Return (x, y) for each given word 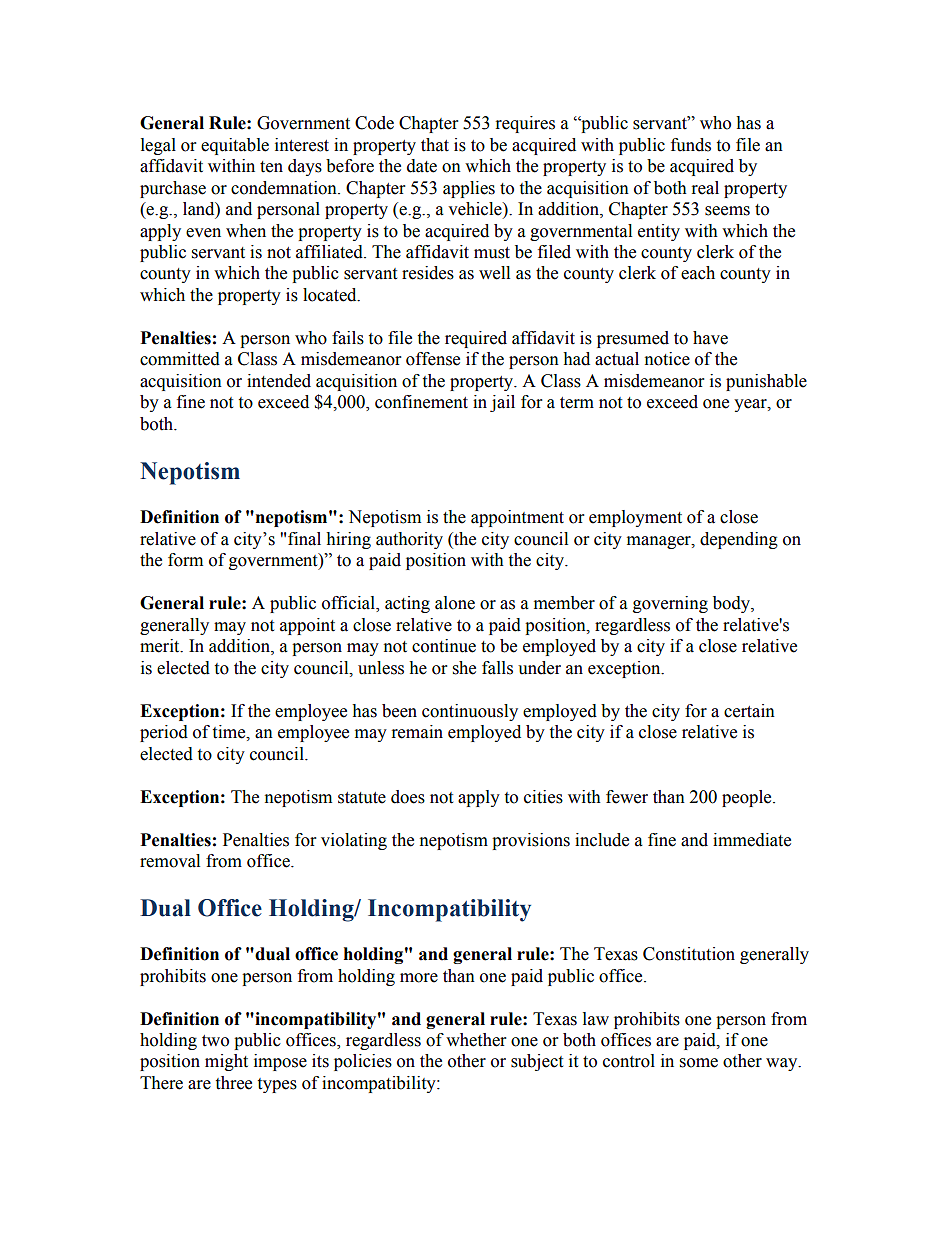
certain (749, 711)
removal (170, 861)
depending (739, 540)
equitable (235, 146)
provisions (531, 841)
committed (180, 359)
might (226, 1062)
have (710, 338)
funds (691, 145)
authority (409, 540)
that (435, 145)
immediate (752, 840)
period (164, 733)
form (185, 560)
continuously (470, 712)
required (476, 339)
